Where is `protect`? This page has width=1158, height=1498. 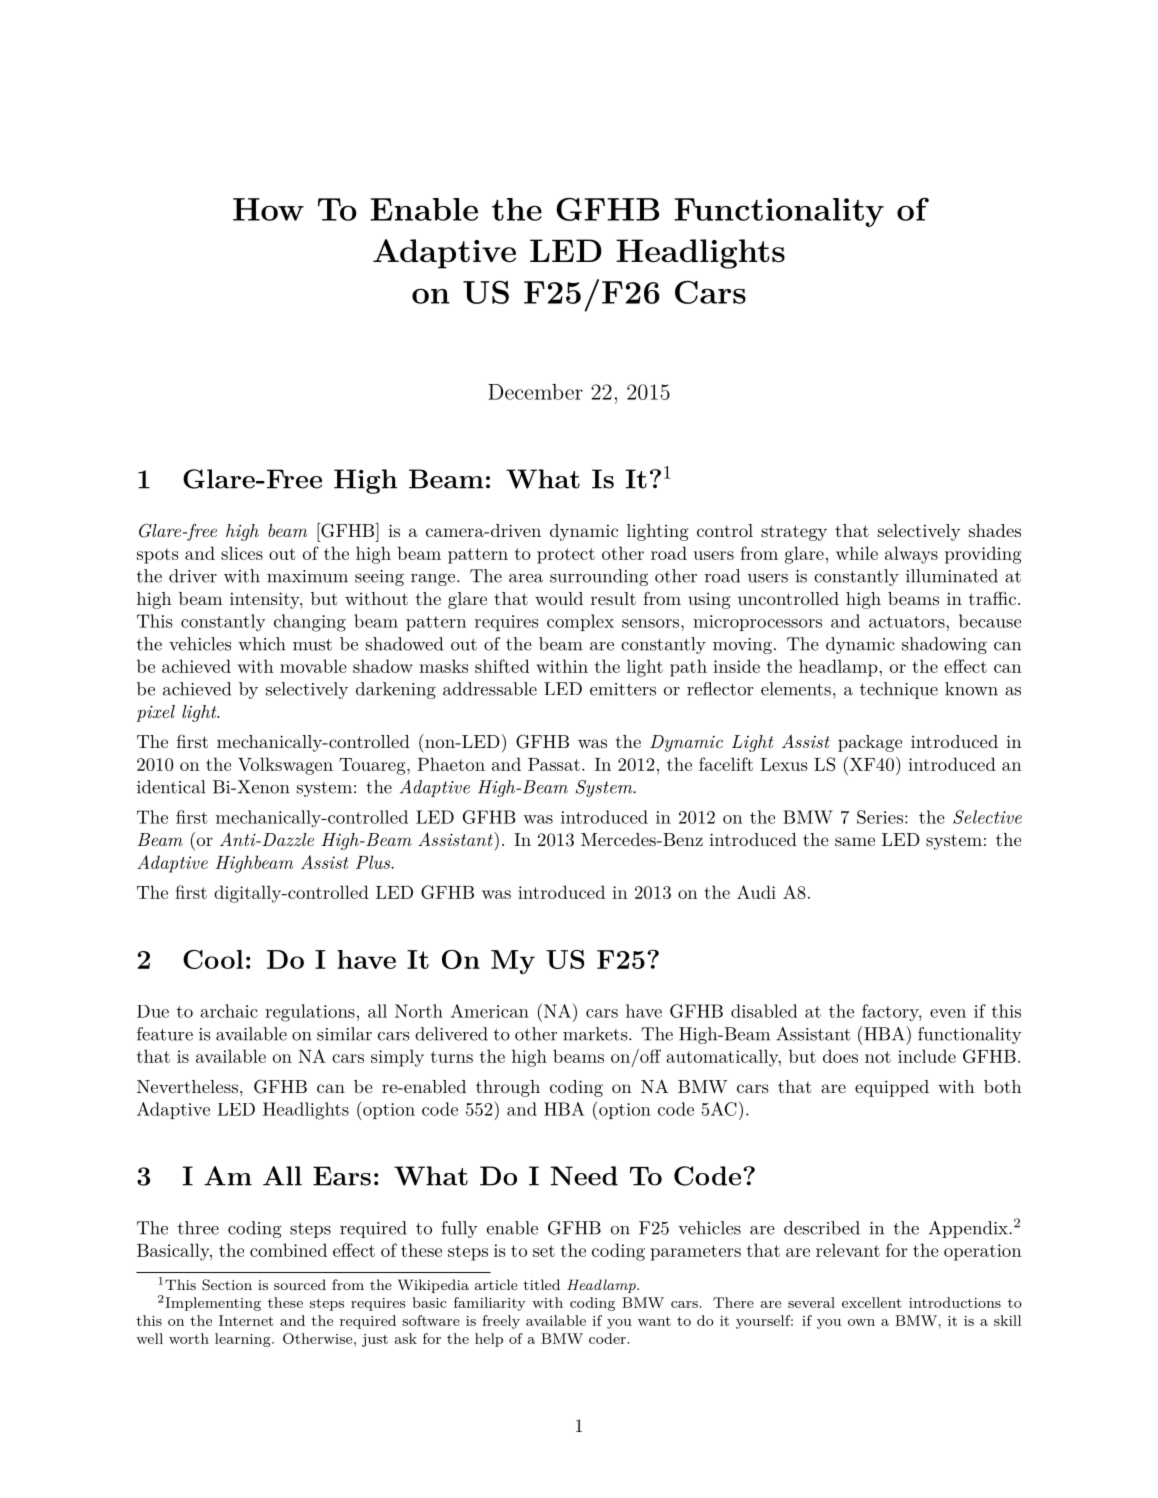 protect is located at coordinates (566, 556).
